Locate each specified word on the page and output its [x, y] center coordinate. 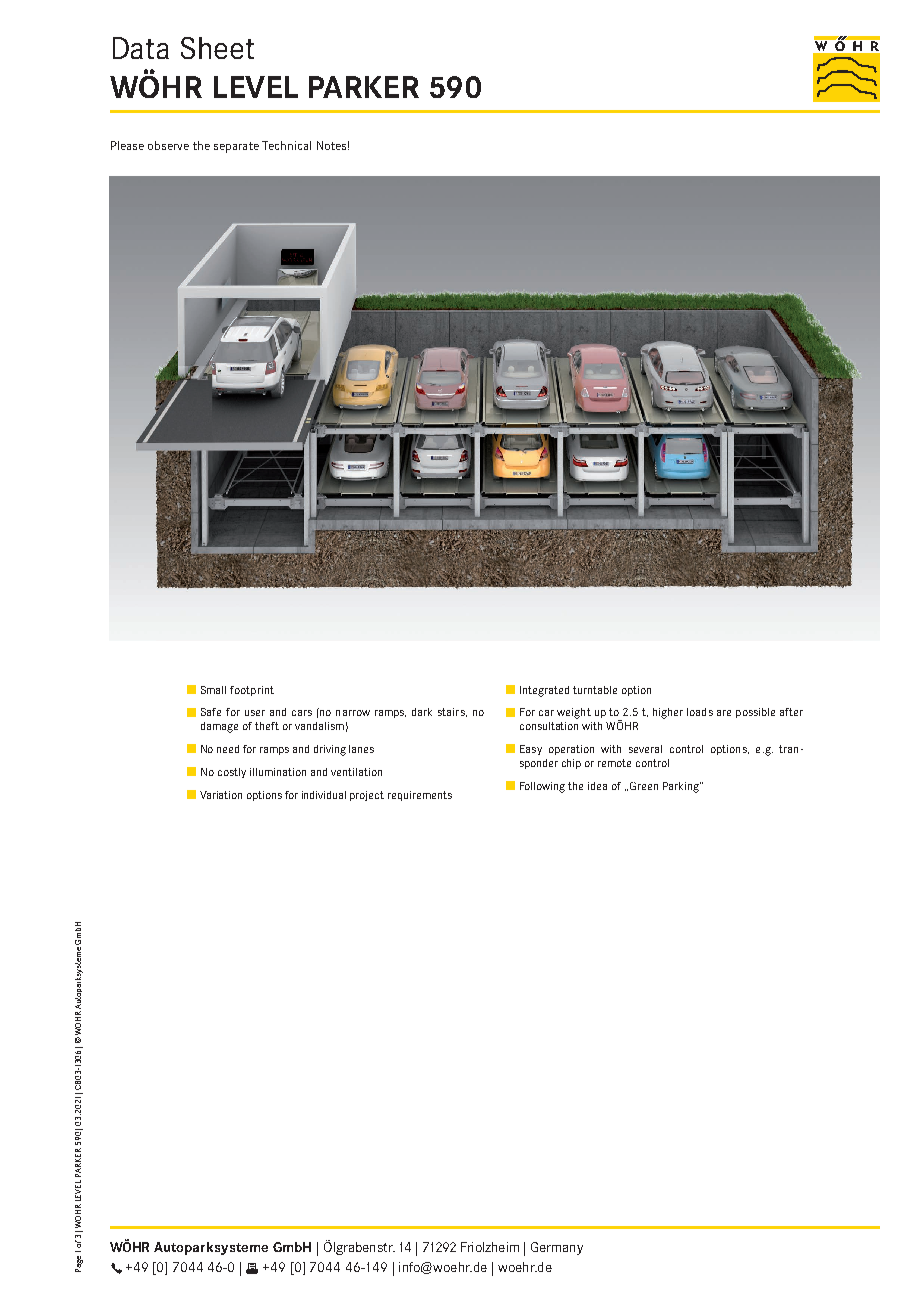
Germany [557, 1248]
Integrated [544, 691]
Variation [221, 795]
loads [700, 712]
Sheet [217, 48]
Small [213, 690]
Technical [286, 145]
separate [236, 147]
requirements [420, 796]
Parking [682, 787]
